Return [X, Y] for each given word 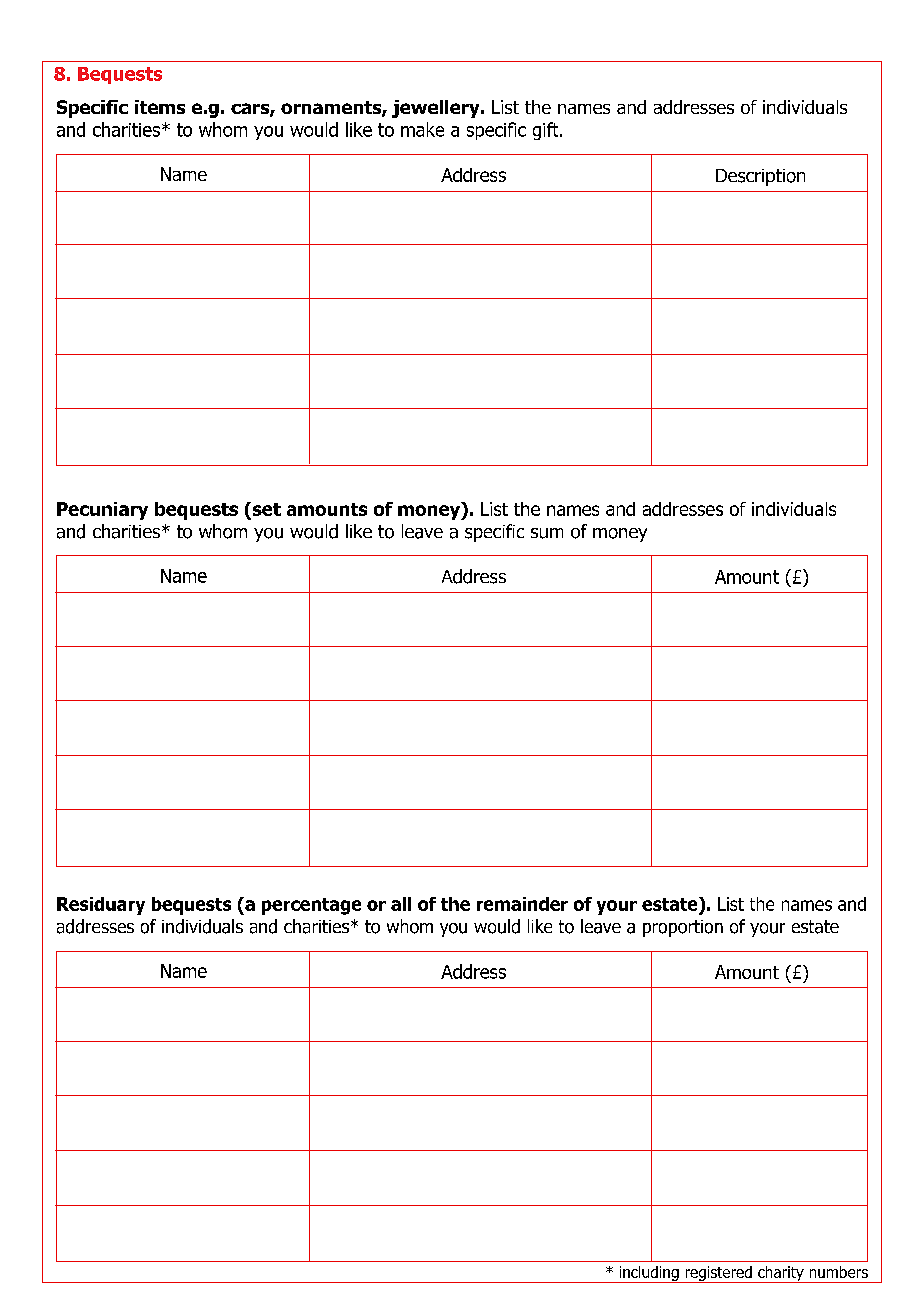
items [160, 107]
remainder [522, 904]
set [265, 509]
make [422, 129]
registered [718, 1274]
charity [781, 1274]
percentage [311, 906]
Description [760, 177]
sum [547, 533]
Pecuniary [102, 511]
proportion [683, 928]
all [401, 904]
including [649, 1274]
